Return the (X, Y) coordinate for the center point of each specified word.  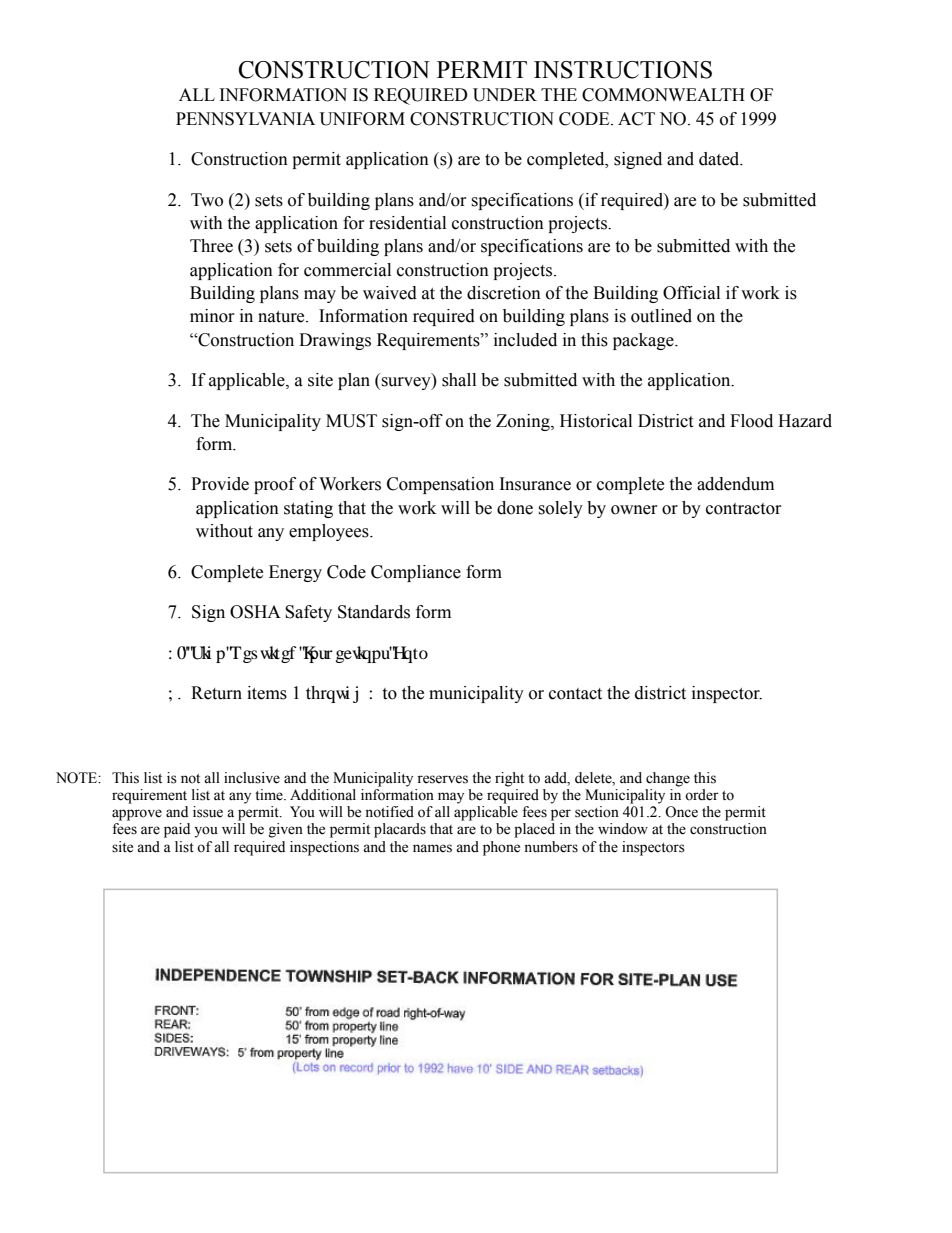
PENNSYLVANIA (245, 119)
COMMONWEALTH (663, 95)
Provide (220, 484)
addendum (735, 484)
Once (681, 812)
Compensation (440, 485)
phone (501, 848)
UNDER (505, 95)
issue (208, 812)
